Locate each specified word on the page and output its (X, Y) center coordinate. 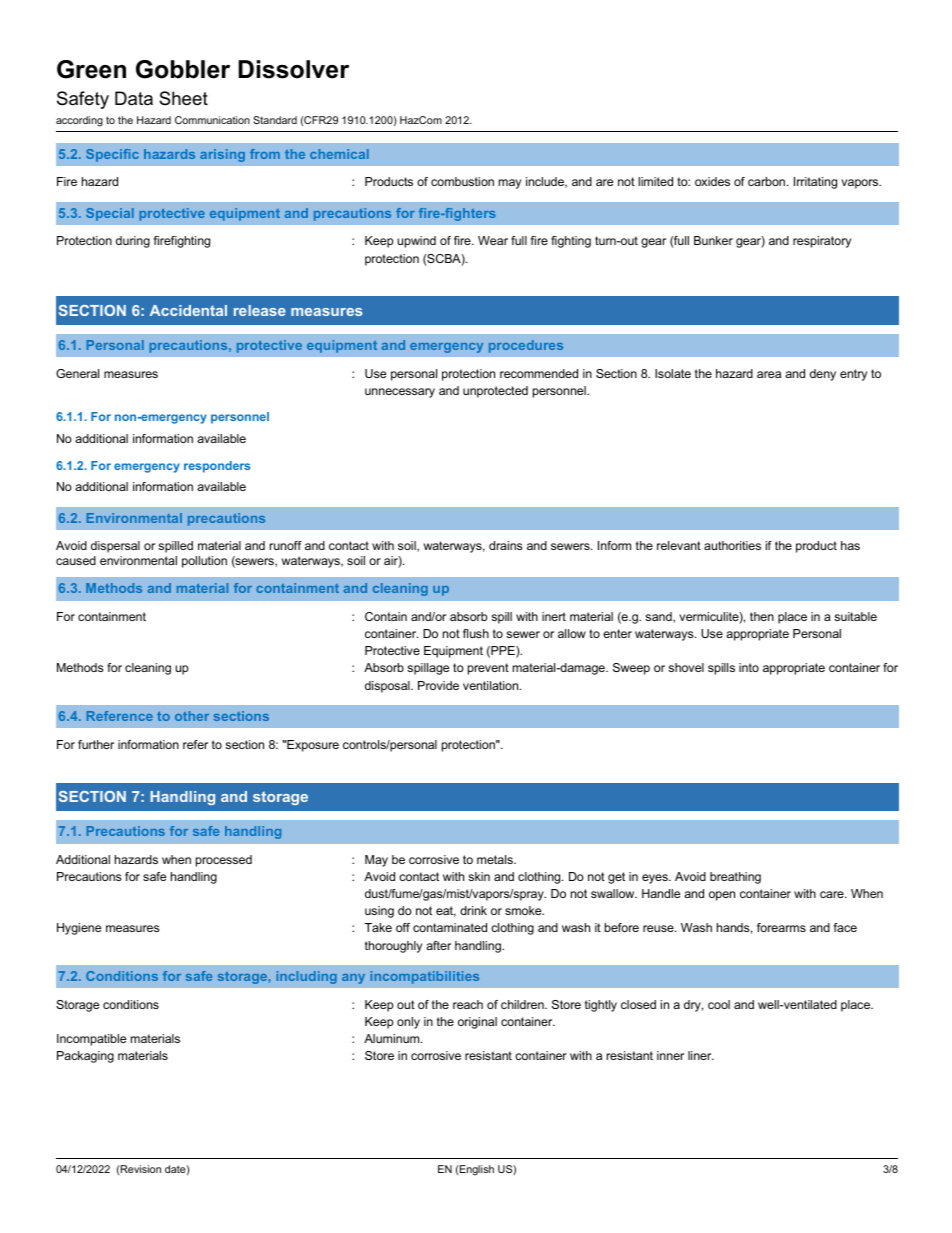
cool (719, 1004)
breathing (735, 878)
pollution (204, 562)
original (477, 1023)
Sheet (183, 98)
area (769, 374)
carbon (768, 181)
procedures (526, 346)
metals (496, 859)
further (96, 744)
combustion (462, 181)
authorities (732, 545)
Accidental (188, 310)
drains (505, 545)
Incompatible (91, 1040)
